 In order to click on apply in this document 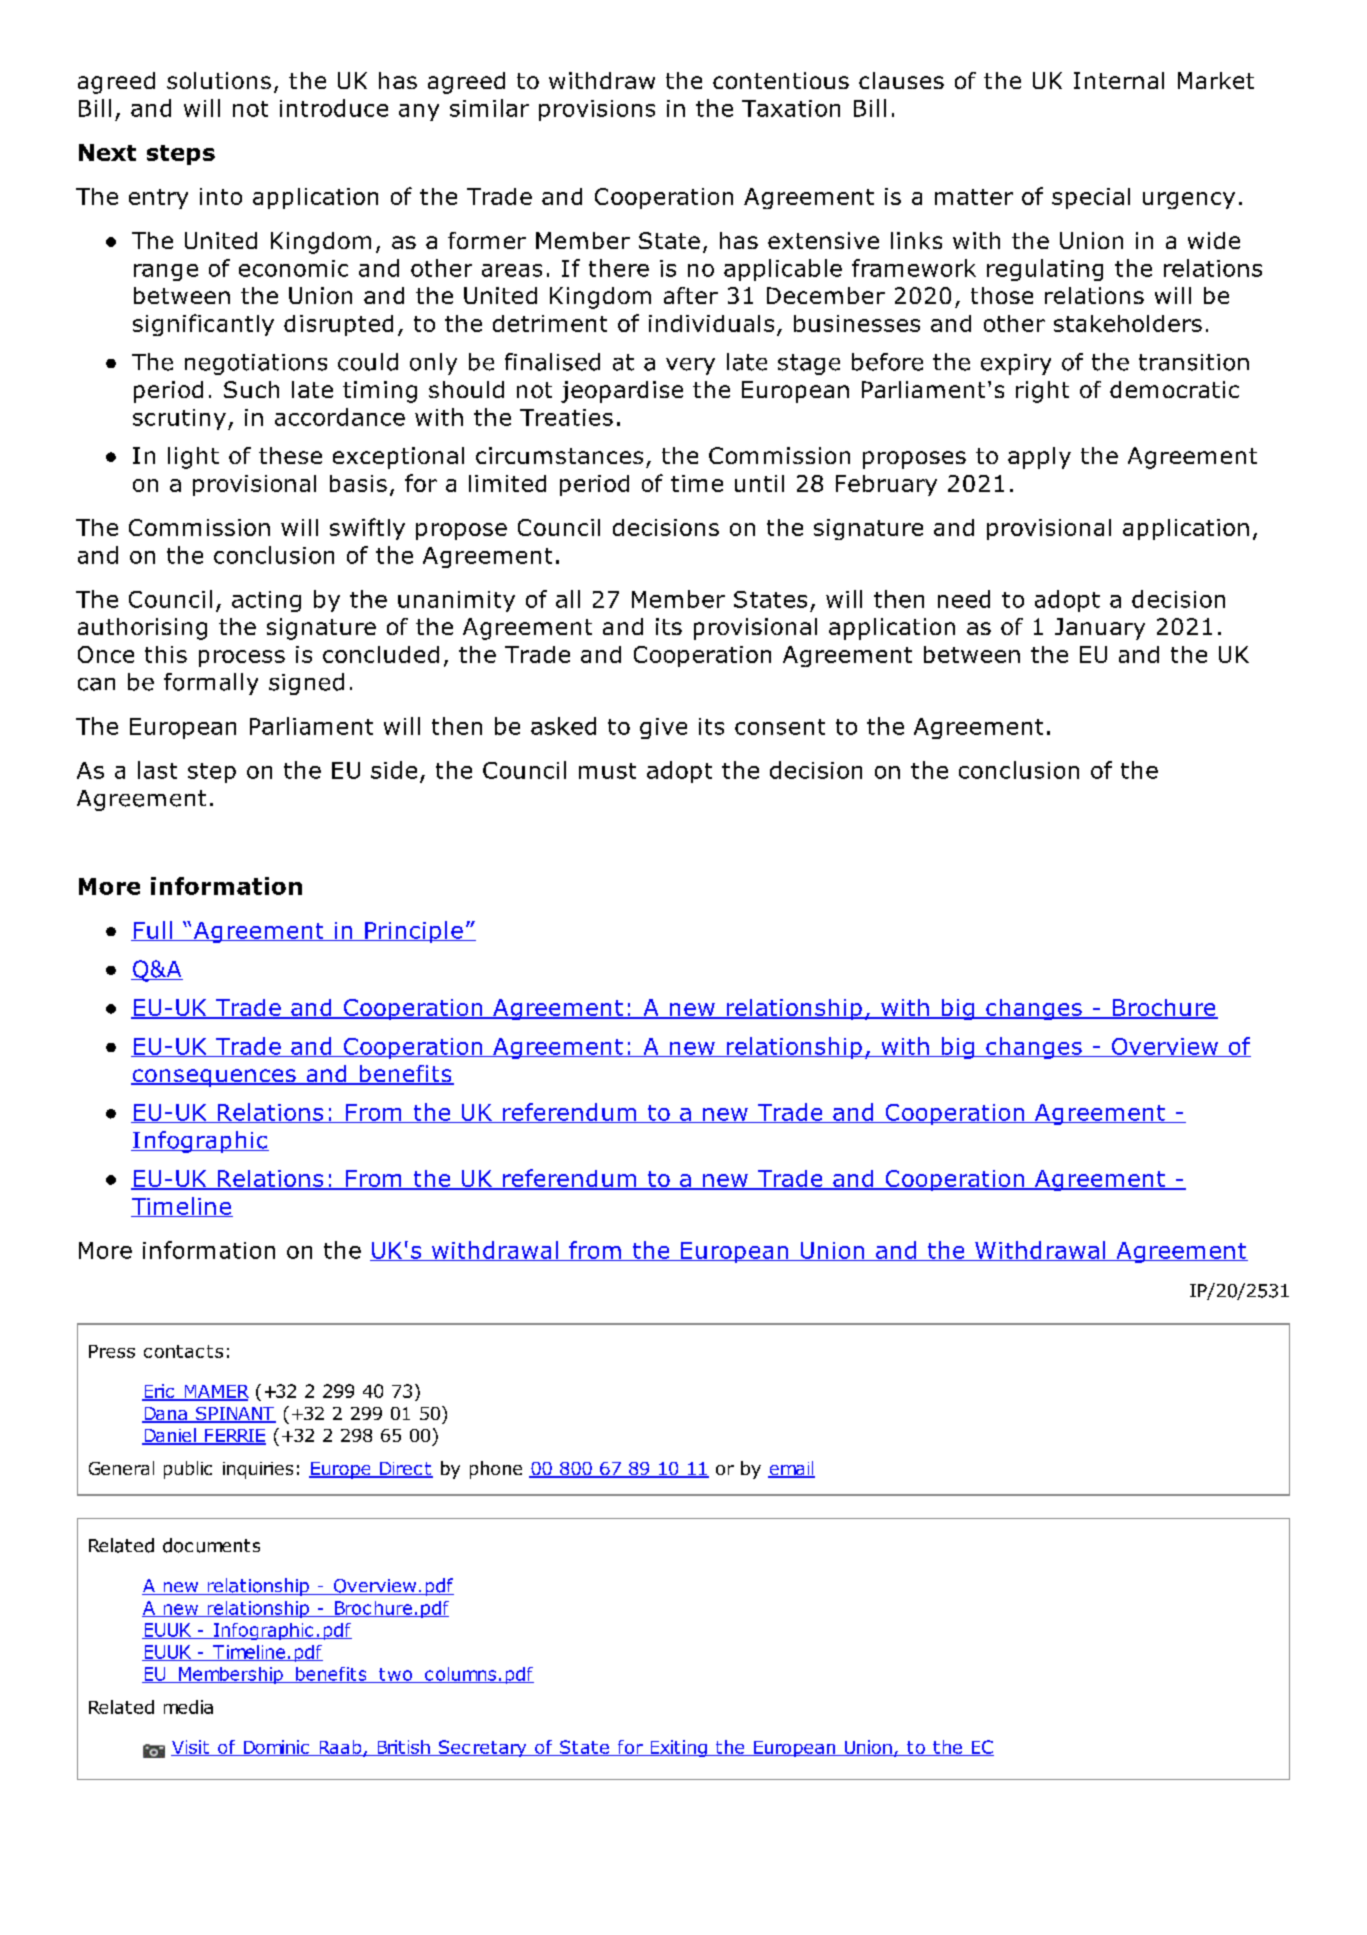, I will do `click(1039, 458)`.
